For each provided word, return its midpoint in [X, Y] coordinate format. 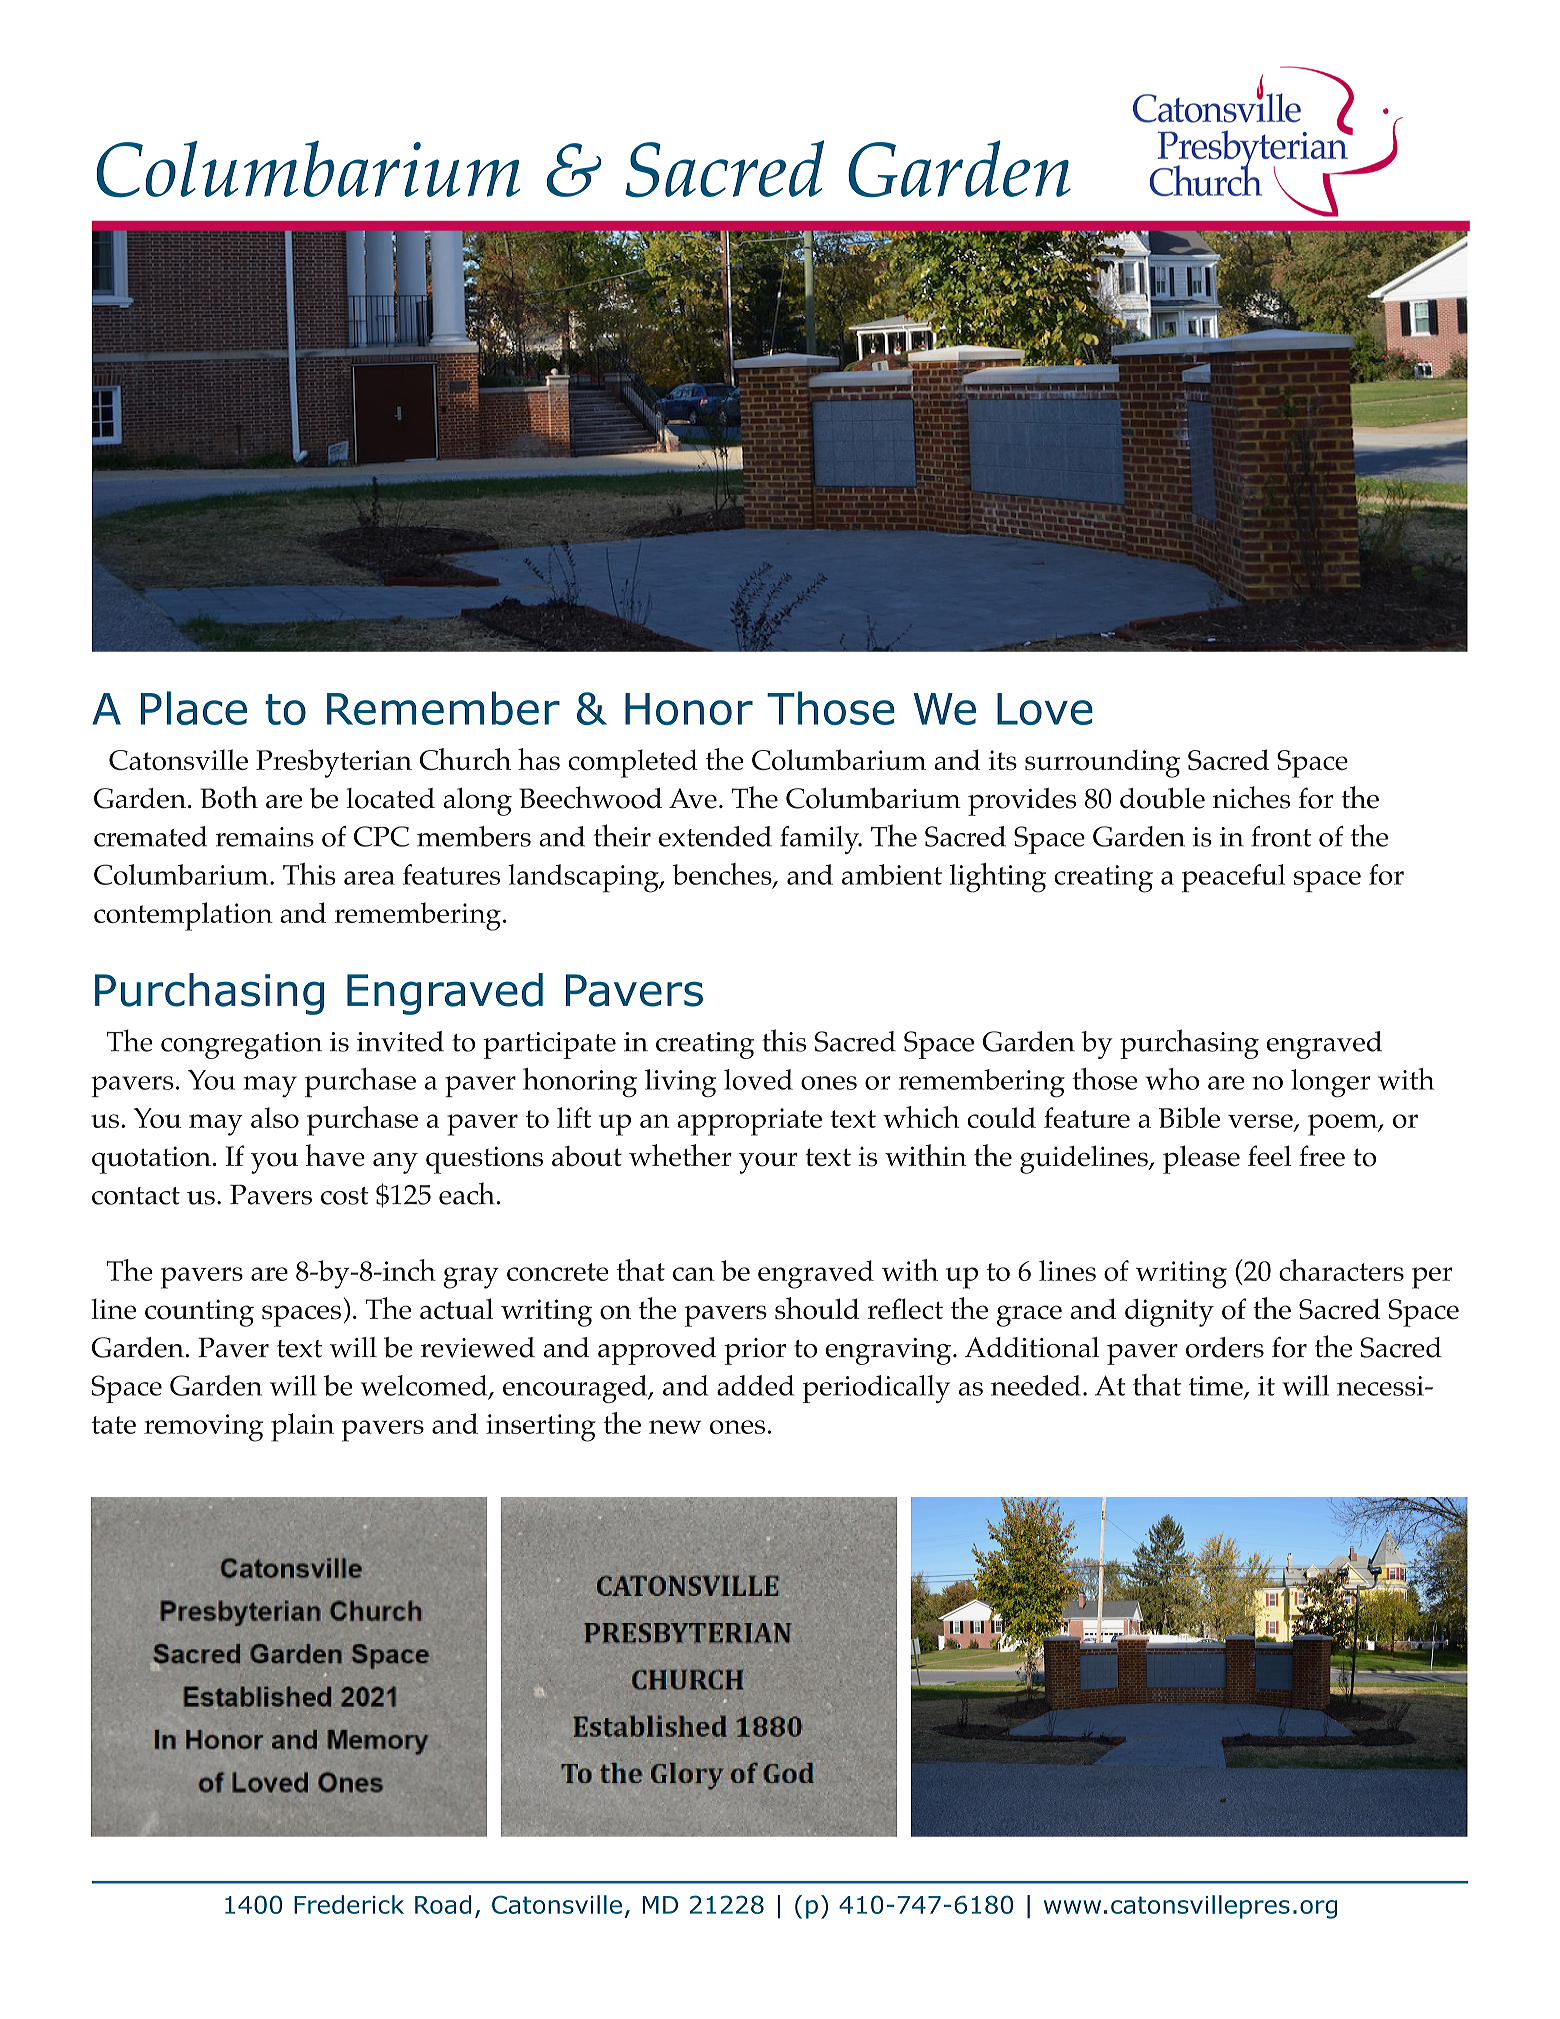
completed [633, 763]
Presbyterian [334, 763]
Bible [1189, 1117]
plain [302, 1427]
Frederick [349, 1904]
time [1217, 1387]
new [675, 1427]
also [275, 1117]
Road [443, 1904]
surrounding [1102, 763]
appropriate [749, 1122]
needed [1036, 1385]
